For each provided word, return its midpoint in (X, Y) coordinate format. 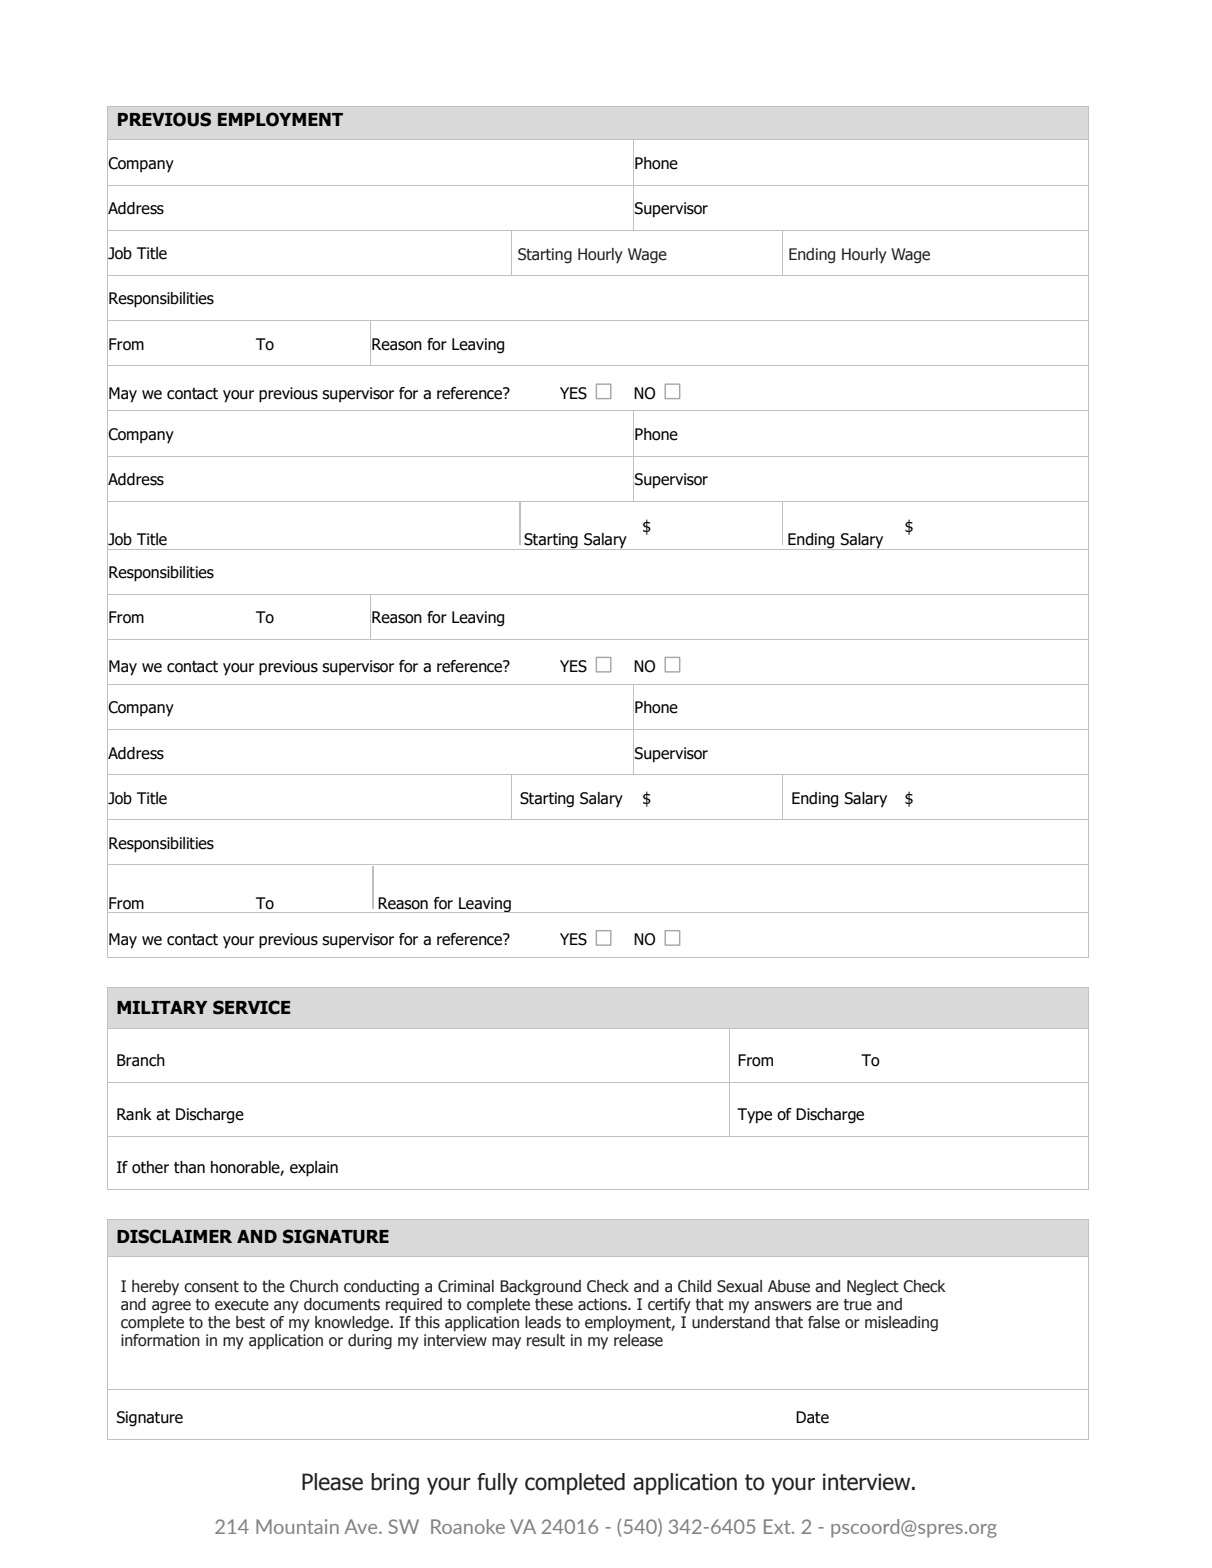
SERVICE (252, 1007)
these (554, 1304)
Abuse (789, 1286)
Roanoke (468, 1526)
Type (754, 1116)
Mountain (297, 1526)
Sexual (739, 1286)
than (189, 1167)
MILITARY (162, 1007)
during (370, 1342)
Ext (778, 1526)
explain (314, 1169)
